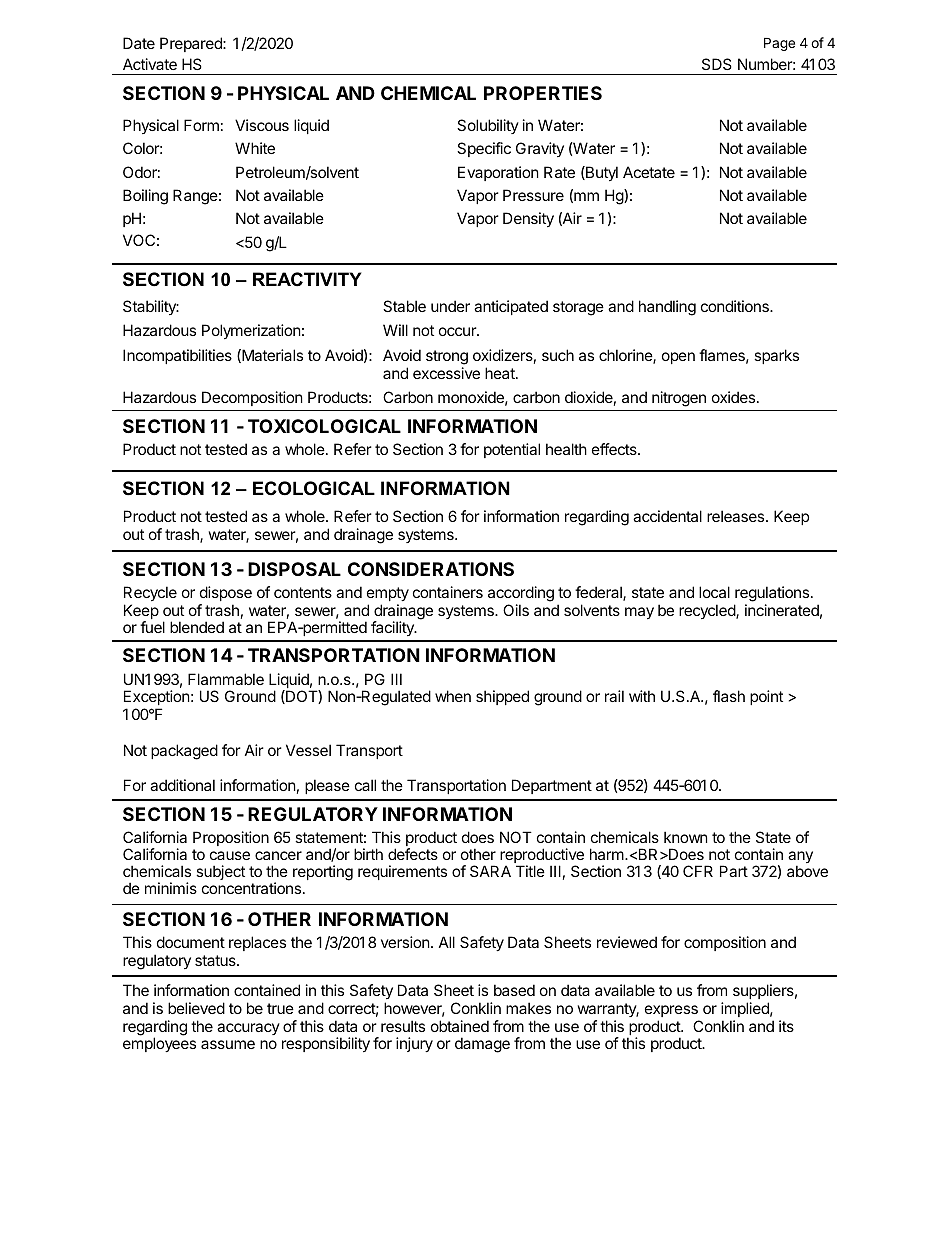 This document has width=952, height=1233. What do you see at coordinates (717, 64) in the document?
I see `SDS` at bounding box center [717, 64].
